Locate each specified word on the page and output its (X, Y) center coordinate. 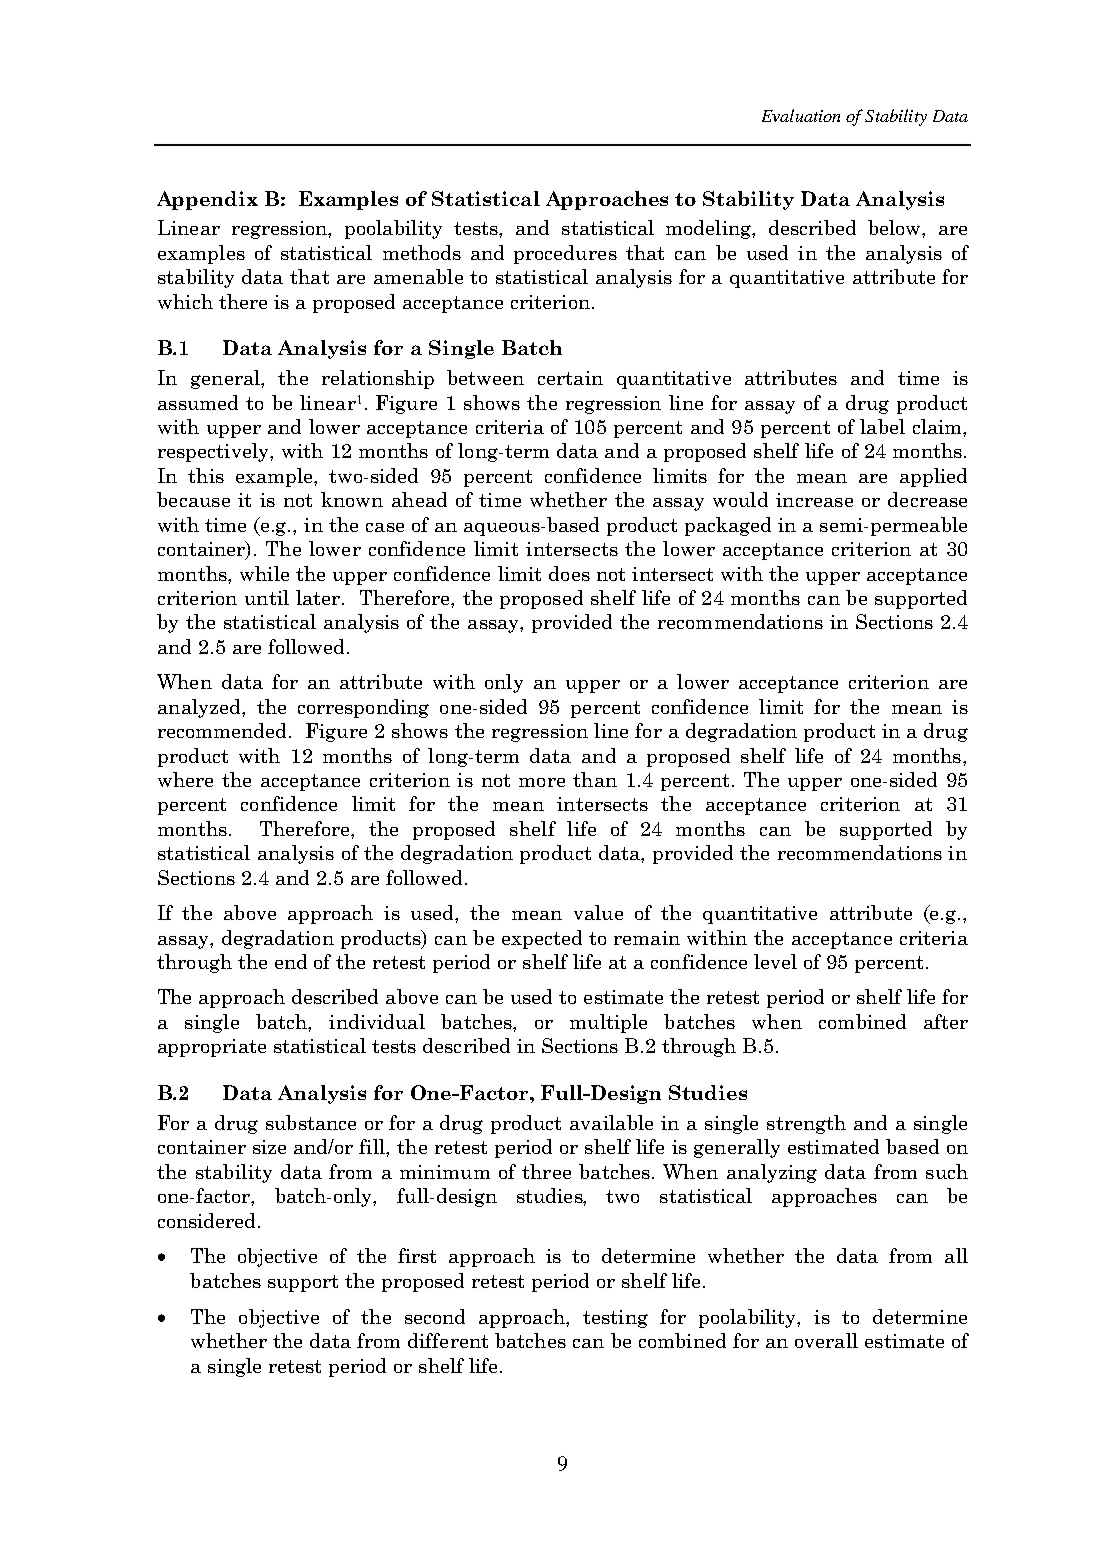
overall (826, 1340)
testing (615, 1319)
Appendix (207, 200)
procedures (565, 254)
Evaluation (801, 115)
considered (208, 1220)
